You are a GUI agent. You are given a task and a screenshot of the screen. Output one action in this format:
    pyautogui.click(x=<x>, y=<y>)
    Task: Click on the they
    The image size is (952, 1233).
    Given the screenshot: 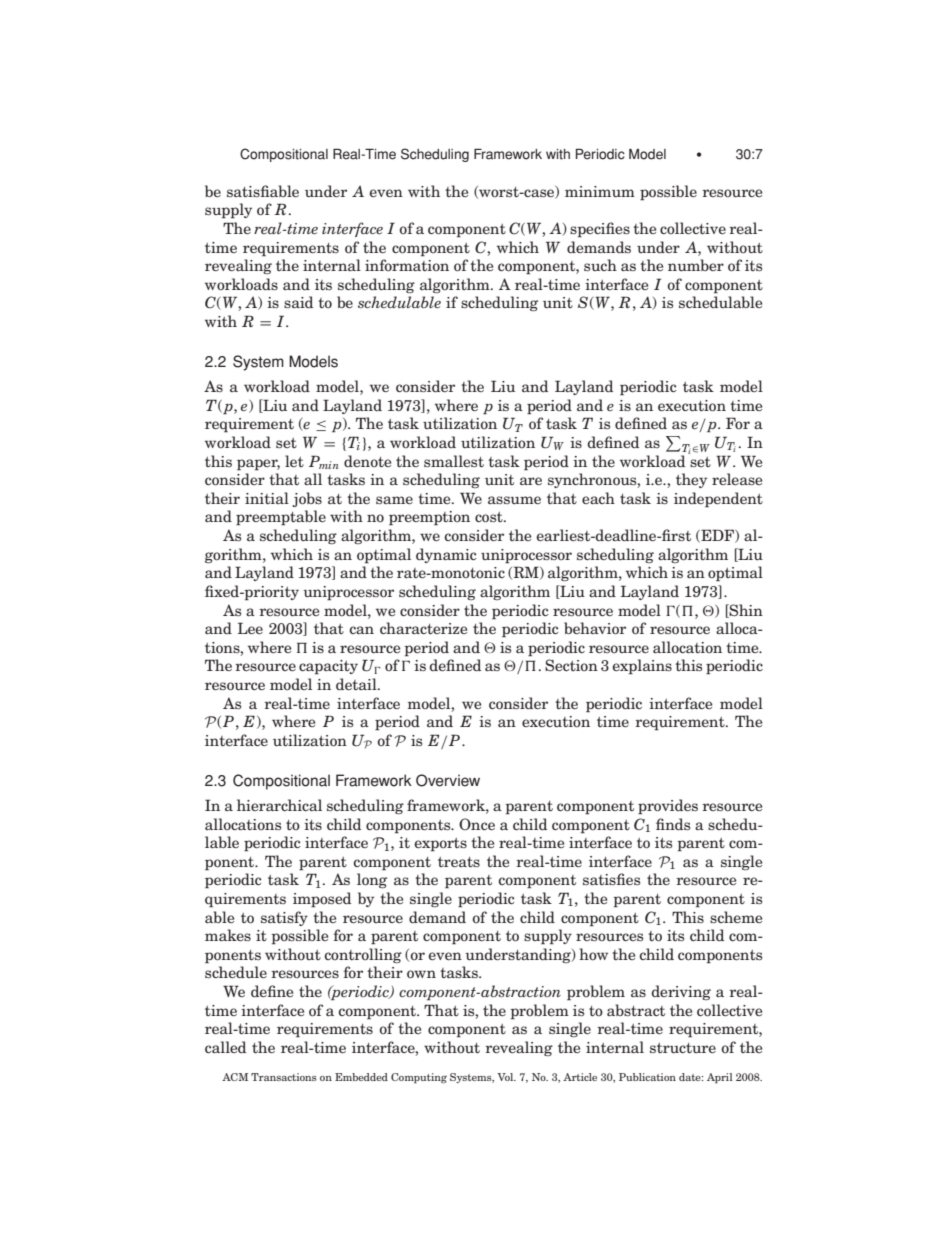 What is the action you would take?
    pyautogui.click(x=691, y=480)
